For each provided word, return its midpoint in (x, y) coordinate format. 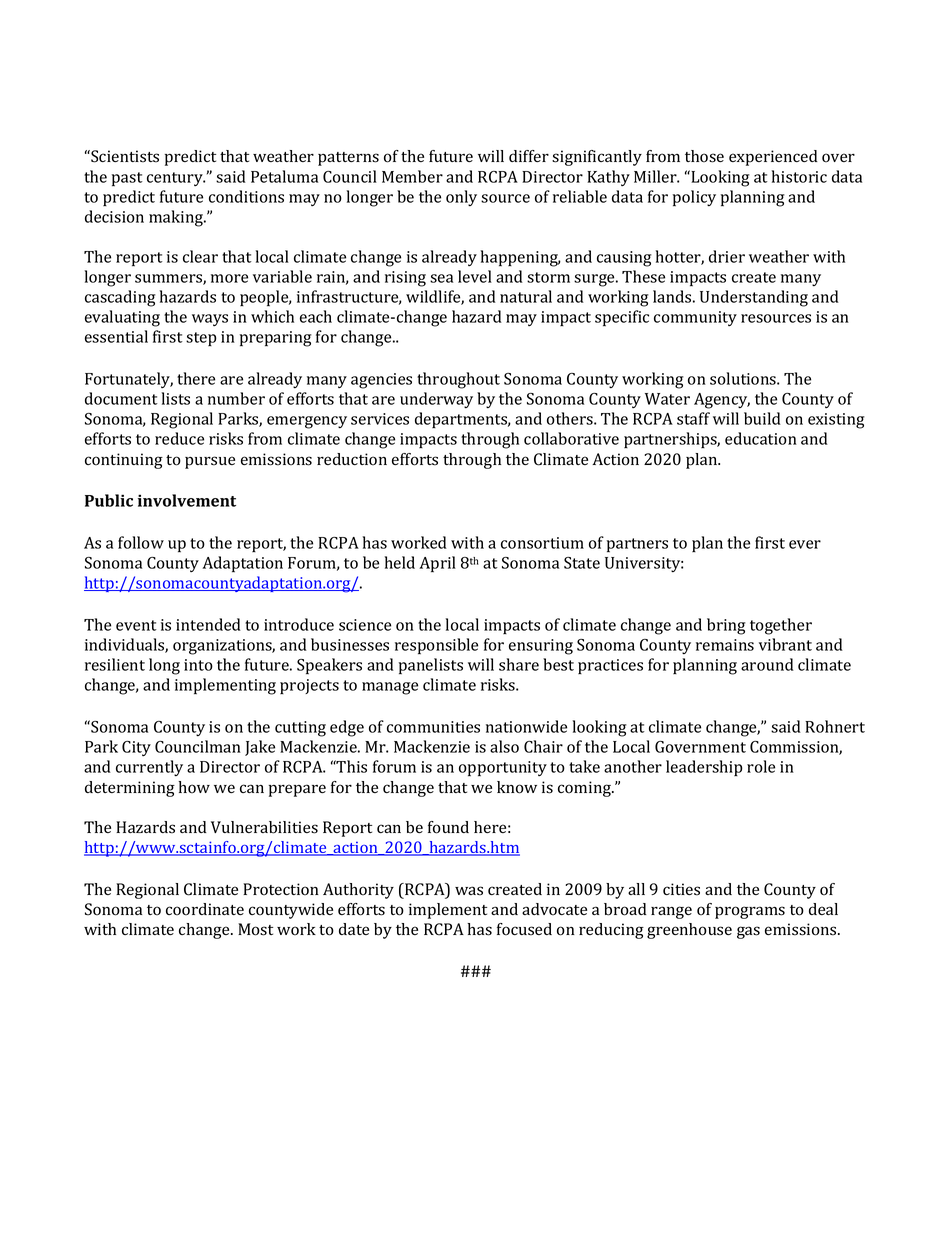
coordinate (205, 909)
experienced (773, 158)
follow (141, 542)
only (461, 198)
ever (805, 544)
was (469, 891)
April (437, 564)
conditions (246, 196)
